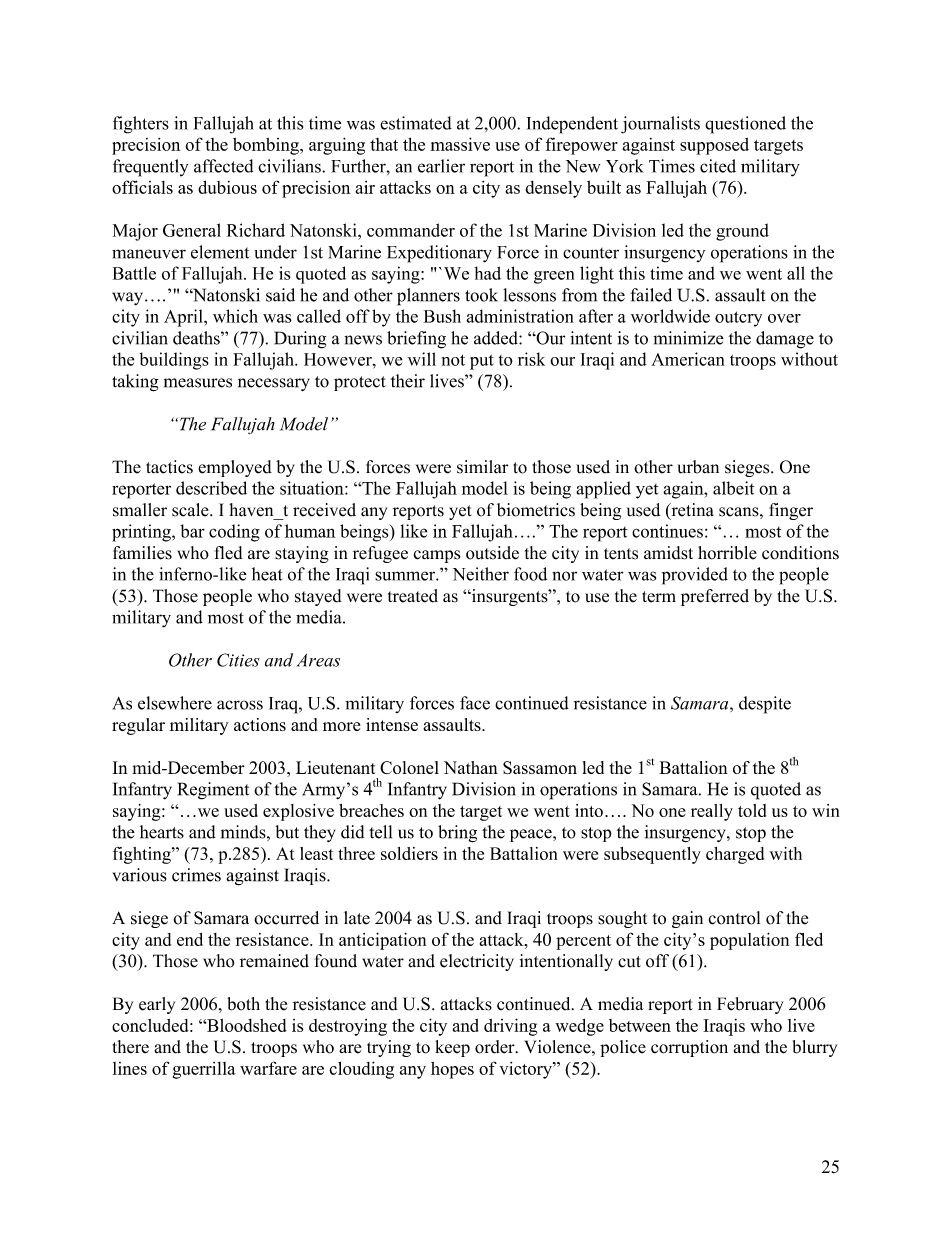 This screenshot has height=1233, width=952. I want to click on preferred, so click(715, 597).
